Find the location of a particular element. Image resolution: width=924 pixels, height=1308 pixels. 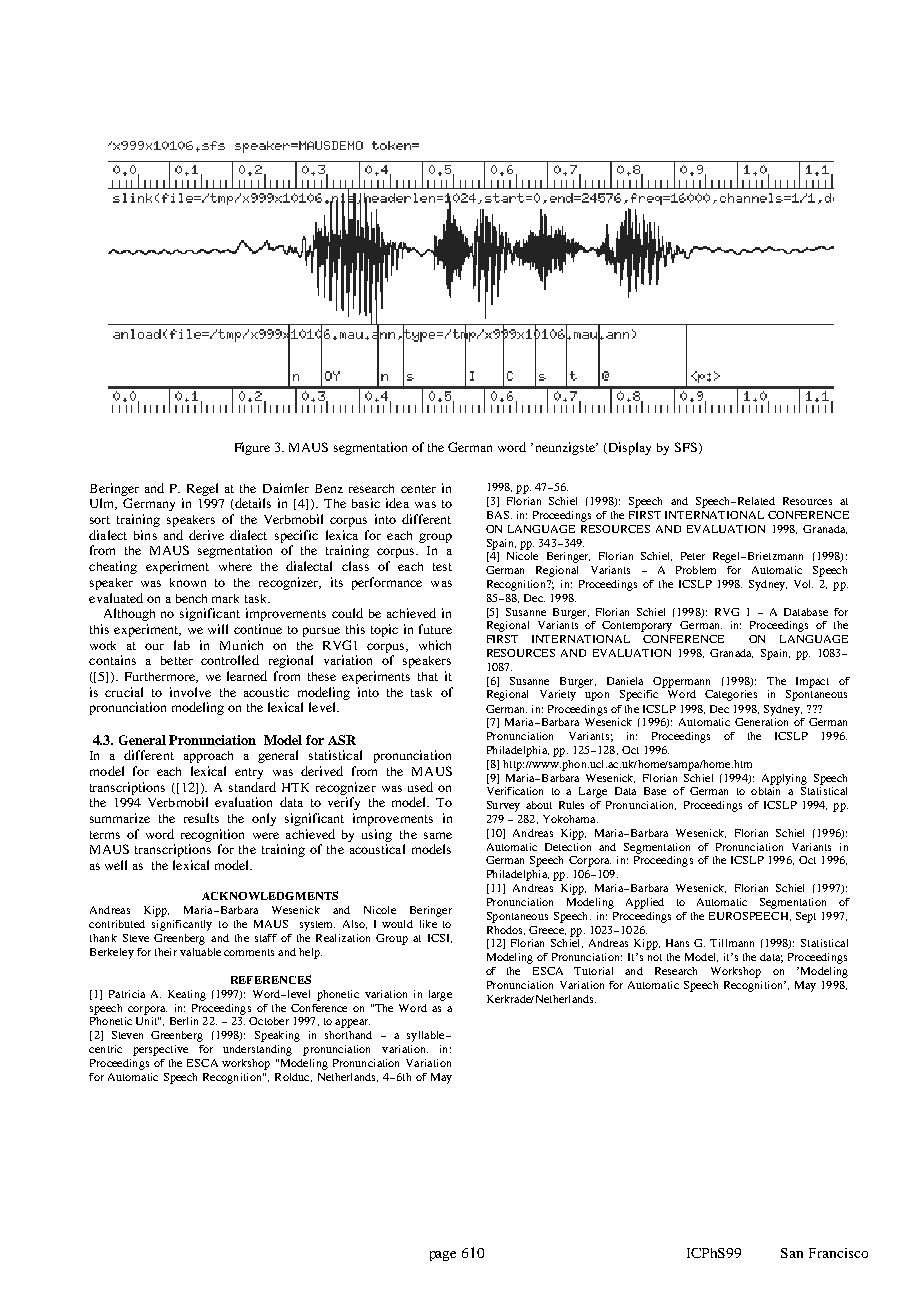

center is located at coordinates (418, 489).
